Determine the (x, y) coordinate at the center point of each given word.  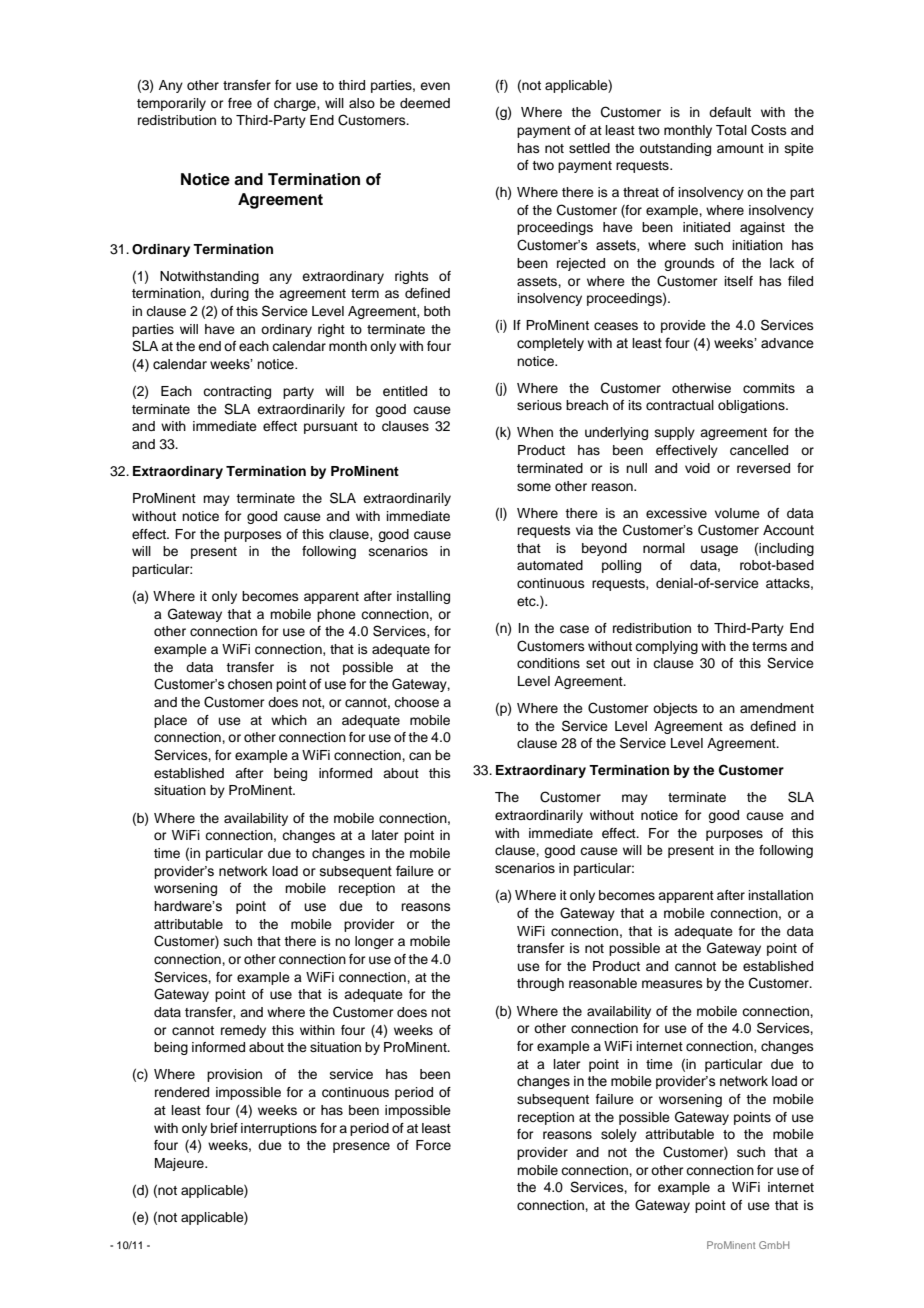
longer (374, 942)
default (730, 112)
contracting (237, 392)
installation (781, 895)
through (540, 984)
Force (433, 1145)
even (435, 86)
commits (769, 388)
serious (539, 405)
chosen (250, 684)
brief (224, 1128)
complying (666, 647)
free (240, 103)
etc (527, 602)
